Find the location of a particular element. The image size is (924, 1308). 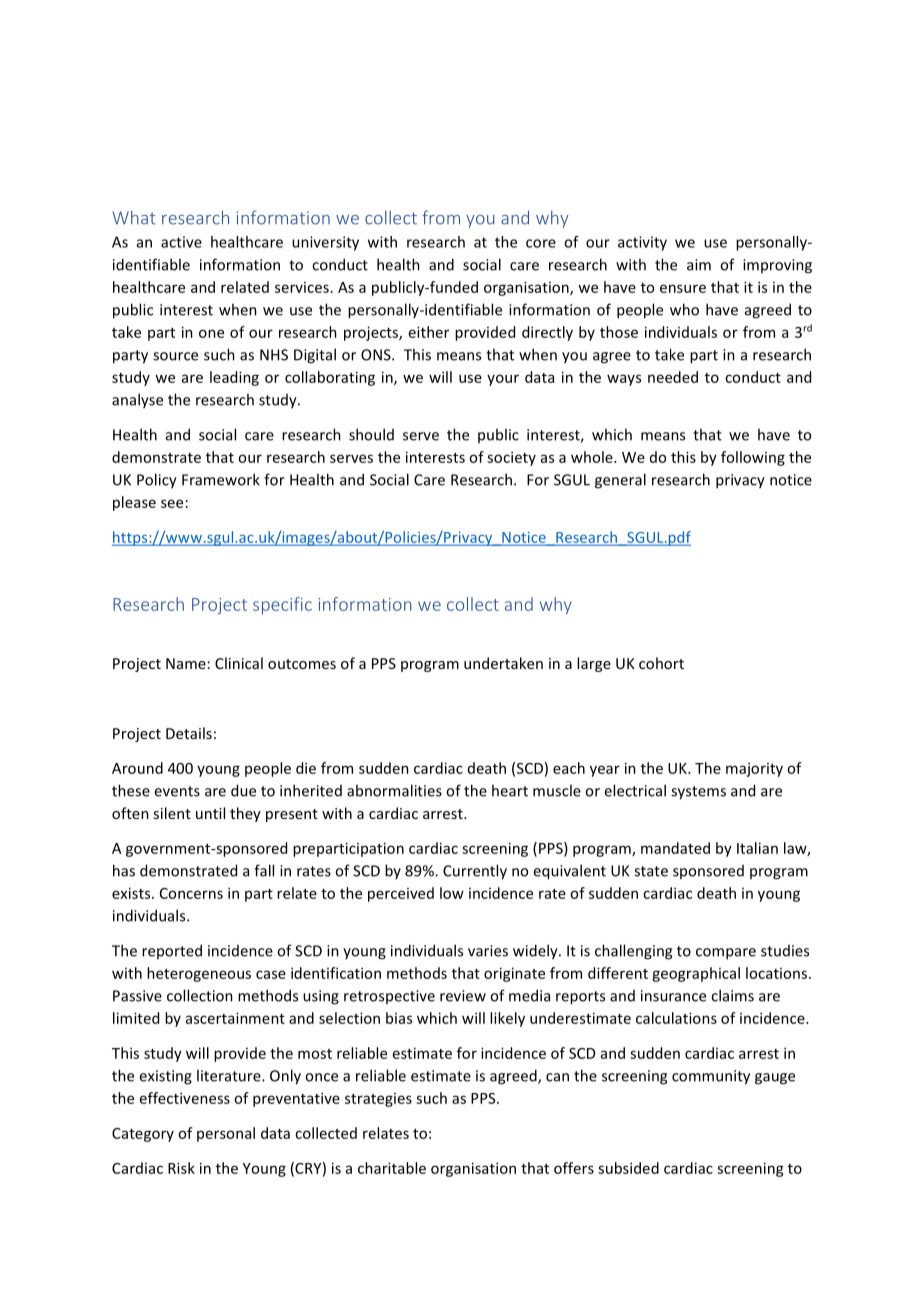

cohort is located at coordinates (661, 663).
